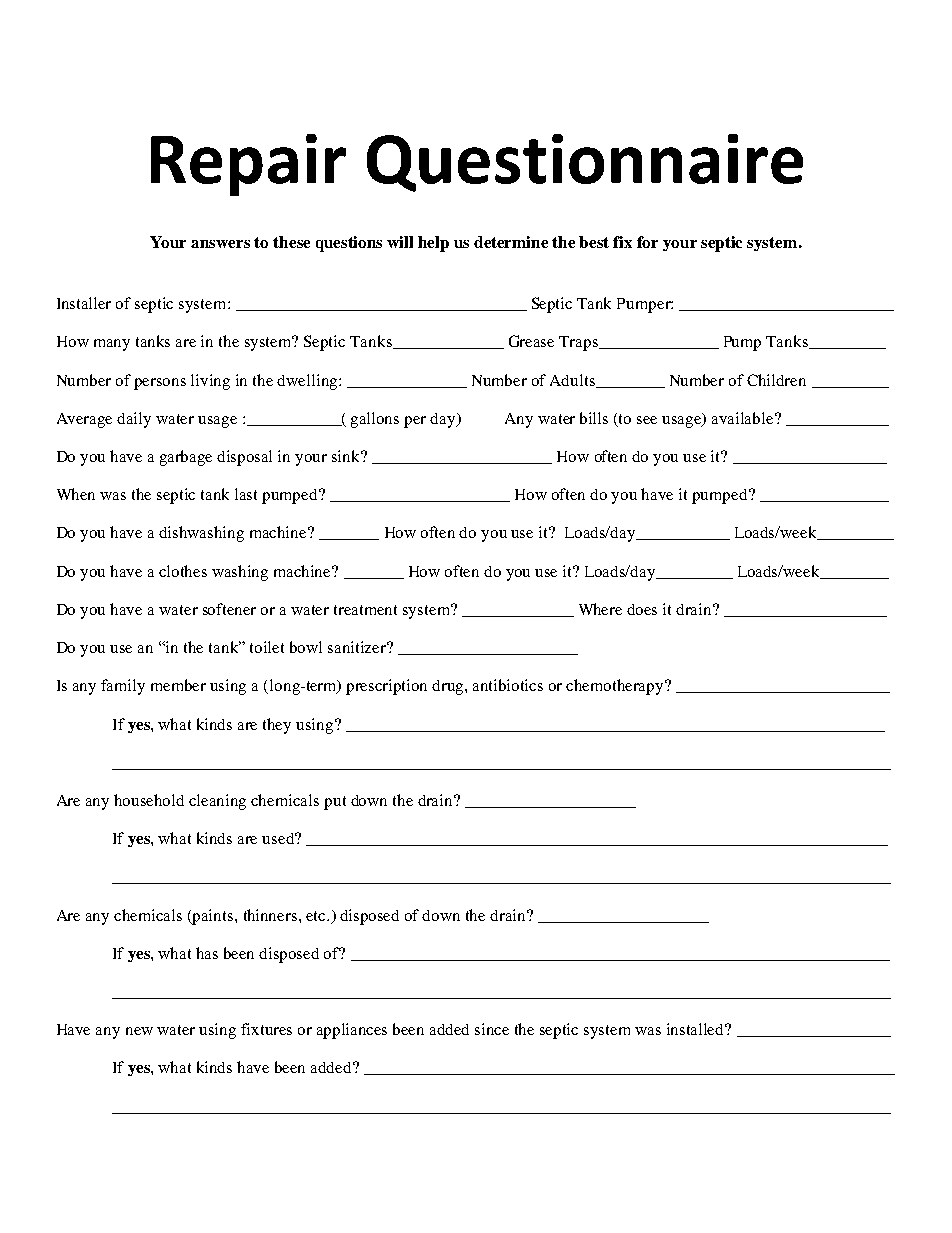 This image has height=1233, width=952. Describe the element at coordinates (375, 420) in the image. I see `gallons` at that location.
